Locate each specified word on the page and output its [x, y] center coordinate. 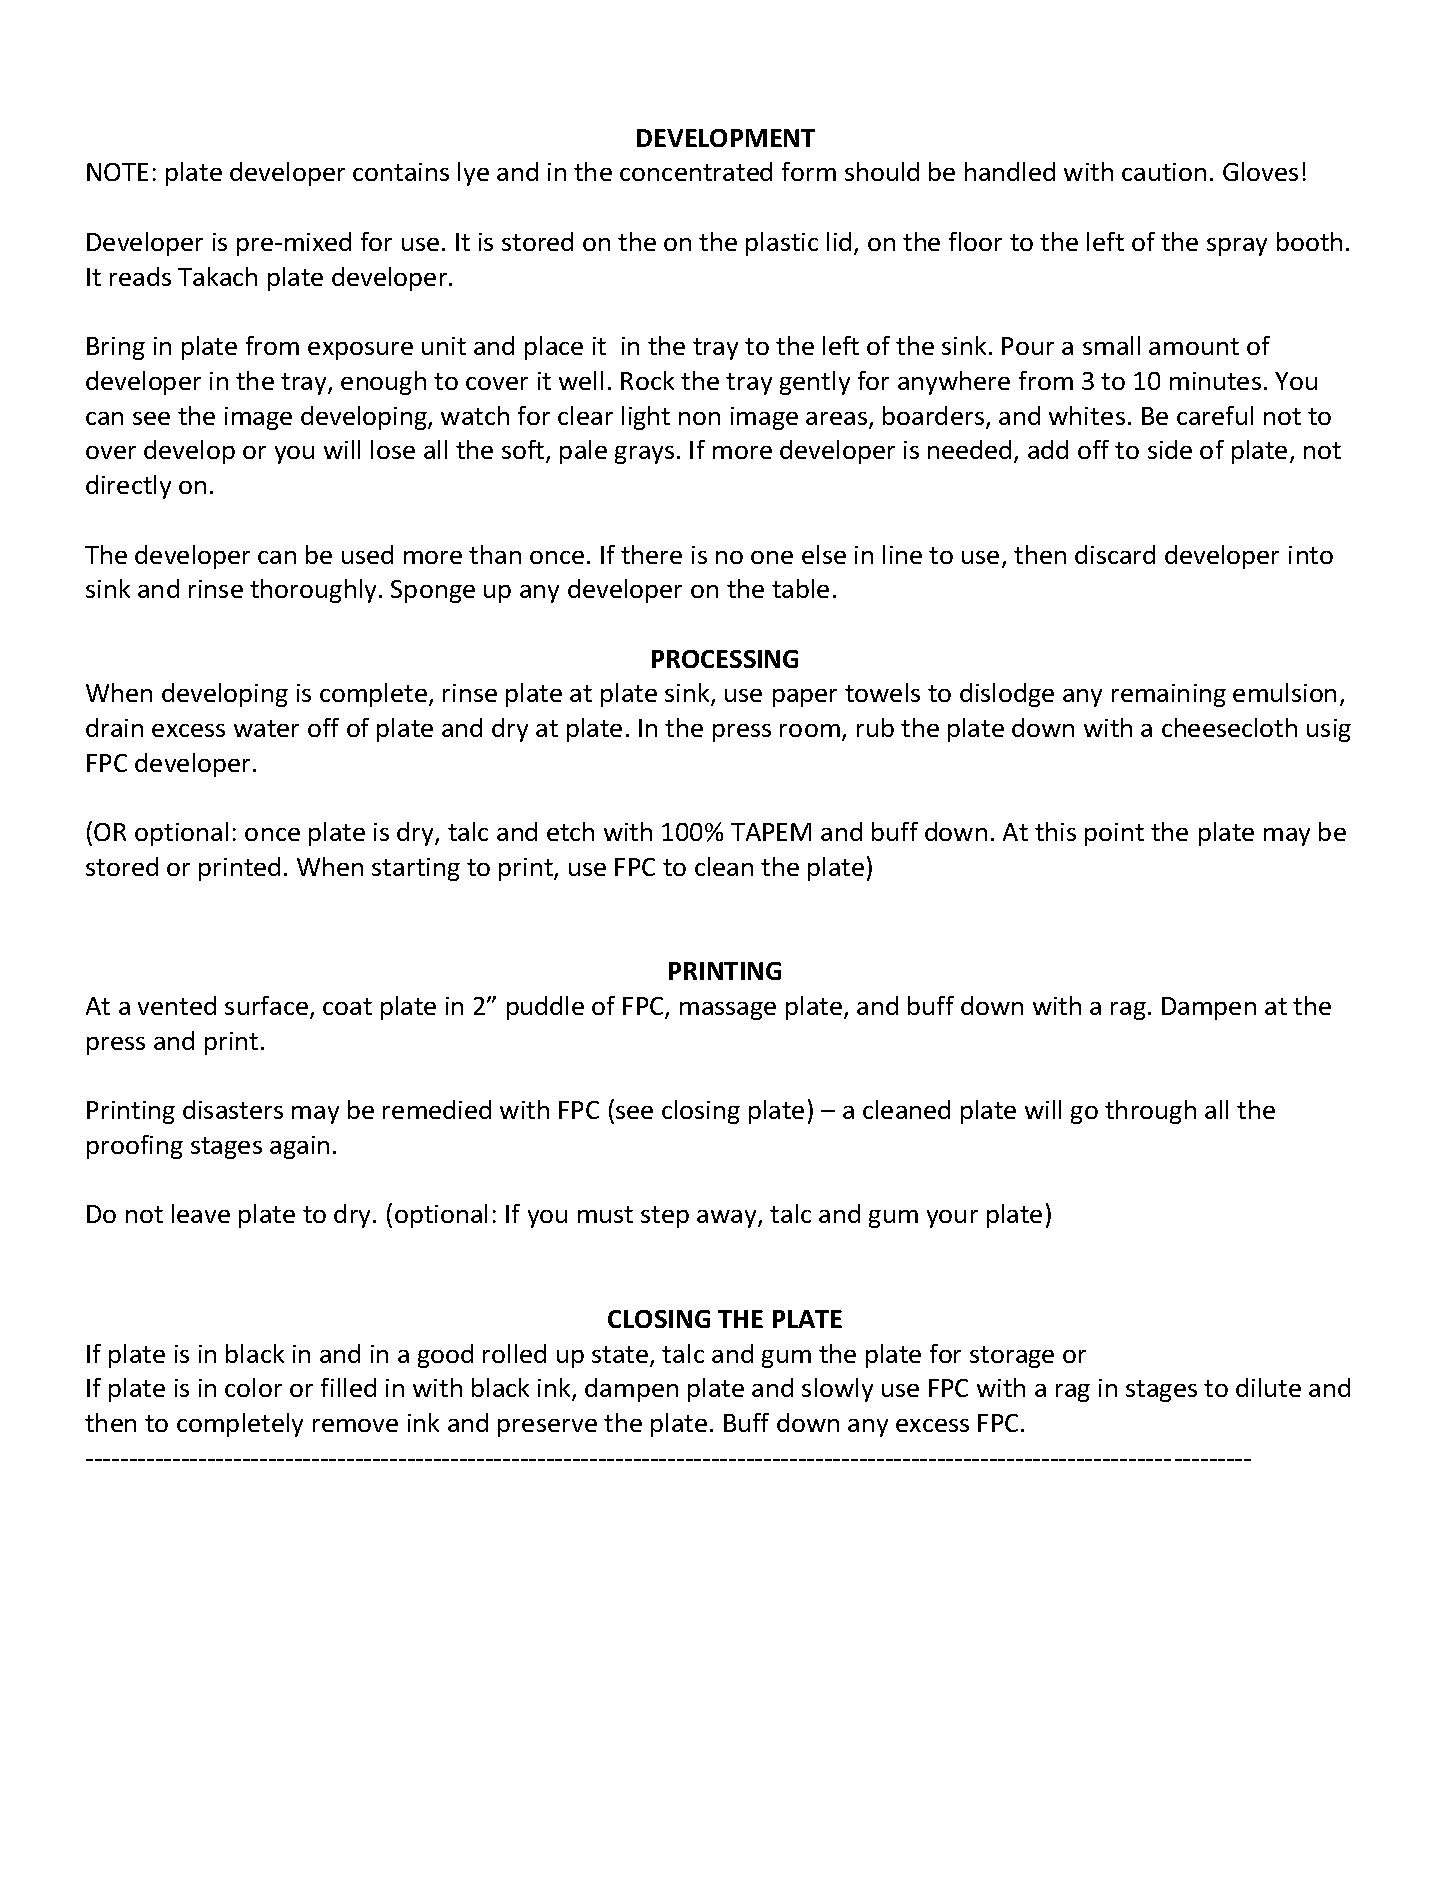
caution [1164, 172]
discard [1115, 554]
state [620, 1354]
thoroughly [313, 591]
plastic [782, 244]
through [1150, 1112]
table [800, 588]
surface [266, 1005]
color [253, 1387]
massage [728, 1011]
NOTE [117, 172]
